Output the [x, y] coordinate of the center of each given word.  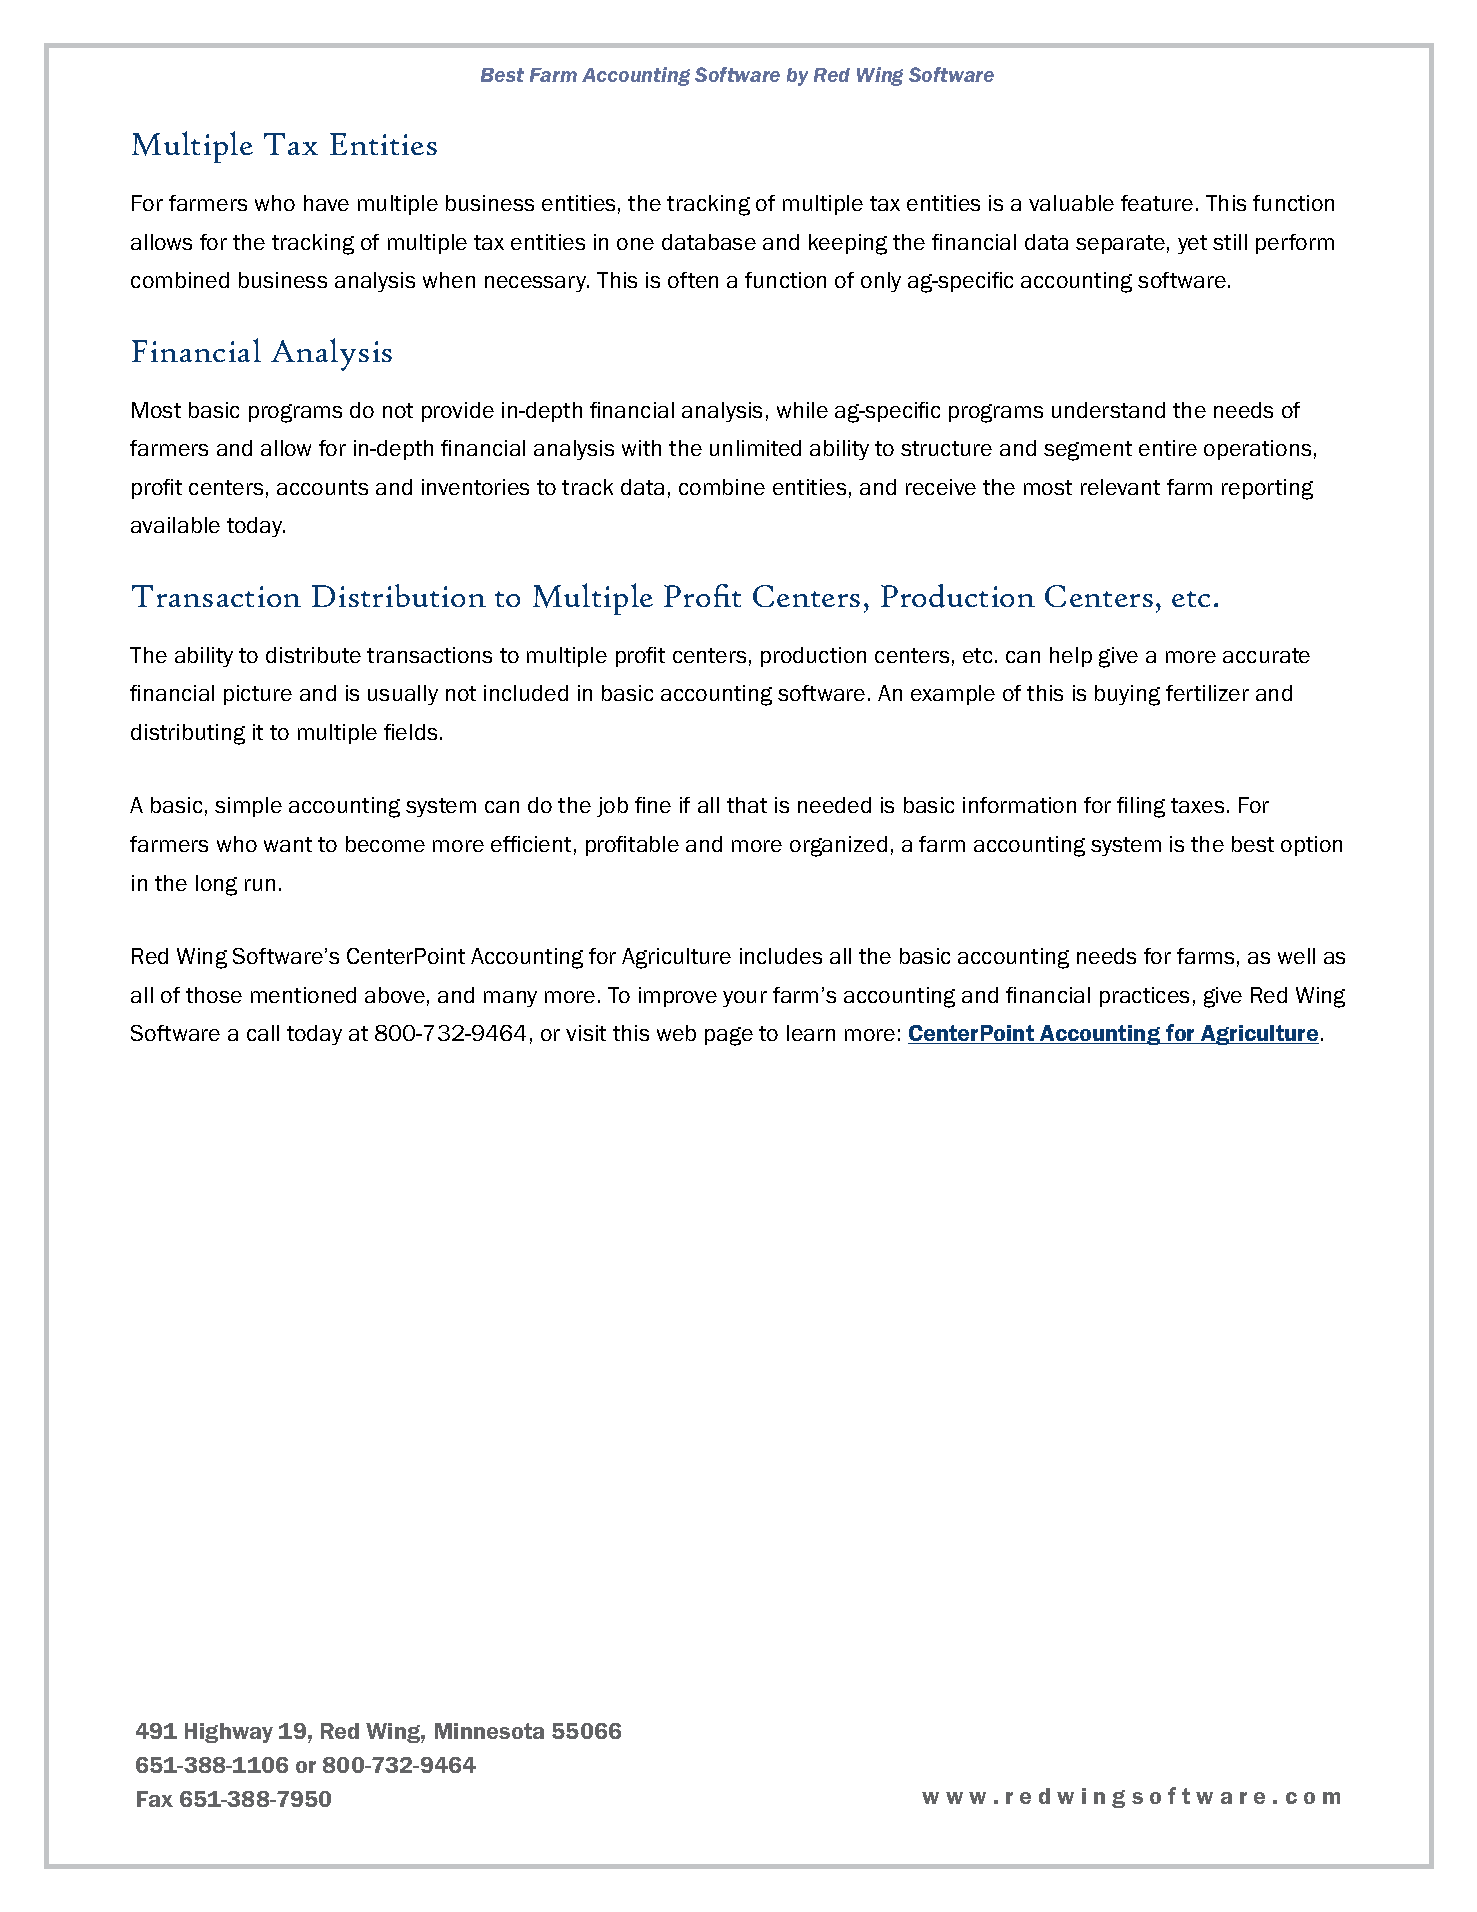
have [326, 203]
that [747, 805]
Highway [229, 1733]
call [263, 1033]
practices [1144, 997]
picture [258, 695]
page [729, 1036]
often [693, 280]
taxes [1197, 805]
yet [1192, 244]
